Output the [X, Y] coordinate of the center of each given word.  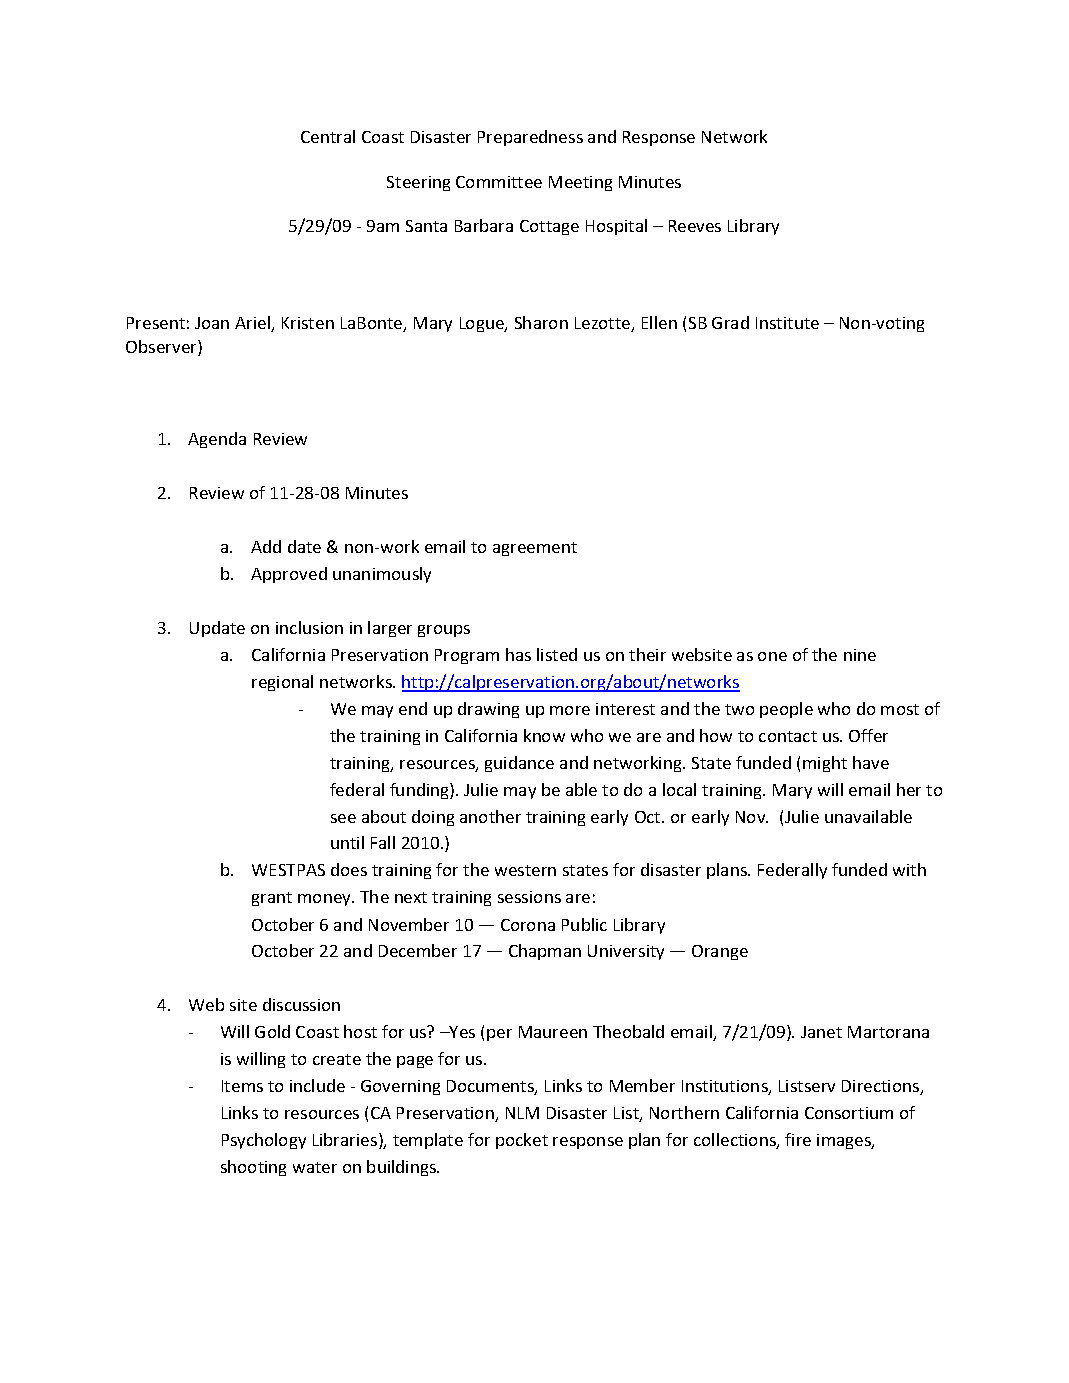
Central [328, 136]
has [518, 654]
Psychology [264, 1141]
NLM [522, 1113]
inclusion [309, 627]
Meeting [580, 183]
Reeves [695, 226]
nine [860, 655]
